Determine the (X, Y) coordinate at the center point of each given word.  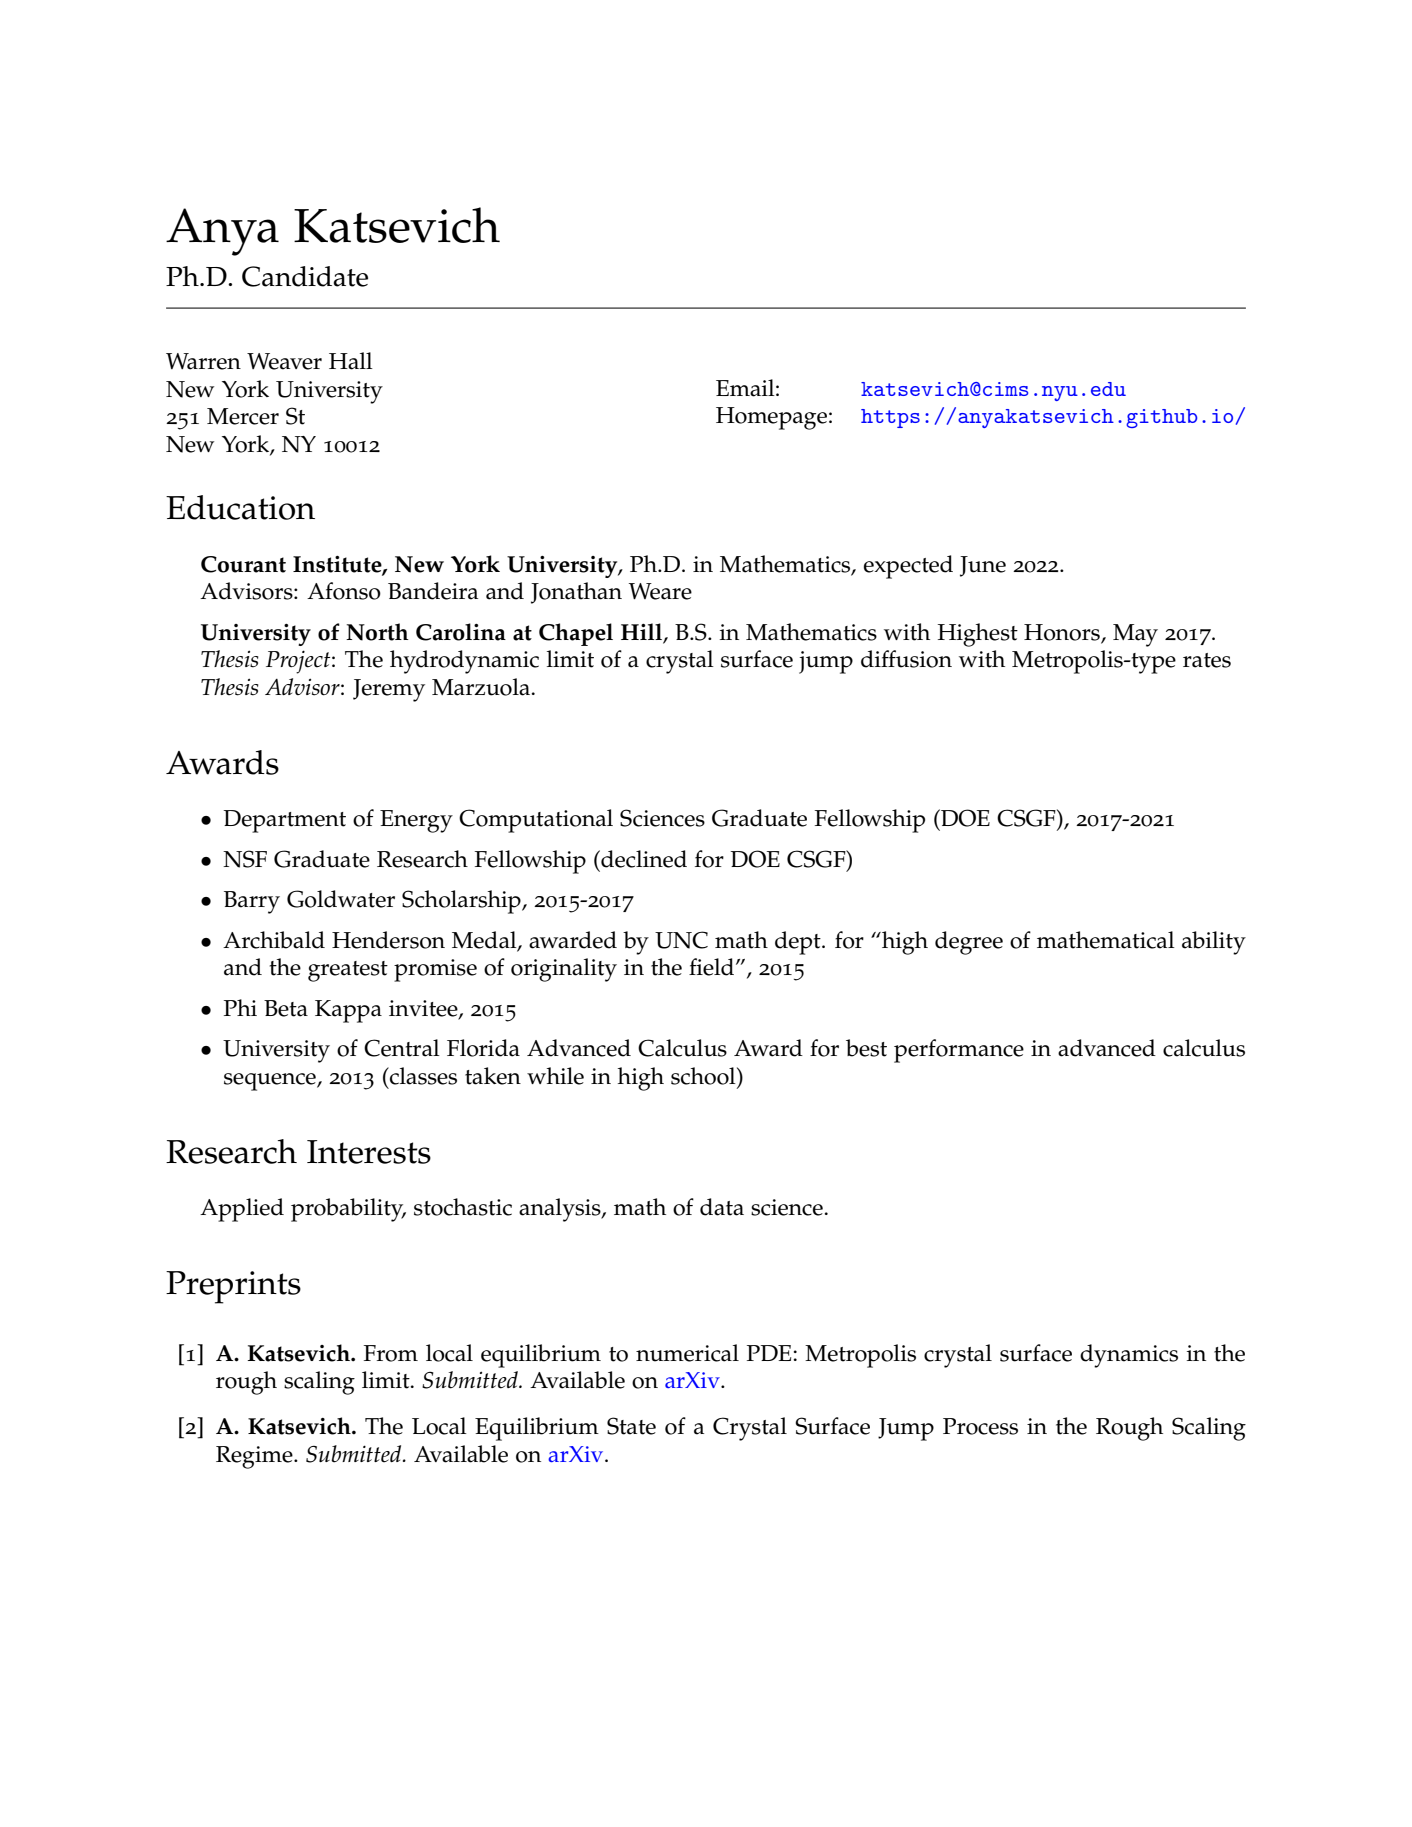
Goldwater (341, 899)
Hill (641, 631)
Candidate (305, 276)
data (722, 1207)
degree (969, 943)
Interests (369, 1152)
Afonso (344, 591)
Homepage (773, 418)
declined (643, 859)
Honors (1063, 633)
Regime (255, 1457)
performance (959, 1051)
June (983, 566)
